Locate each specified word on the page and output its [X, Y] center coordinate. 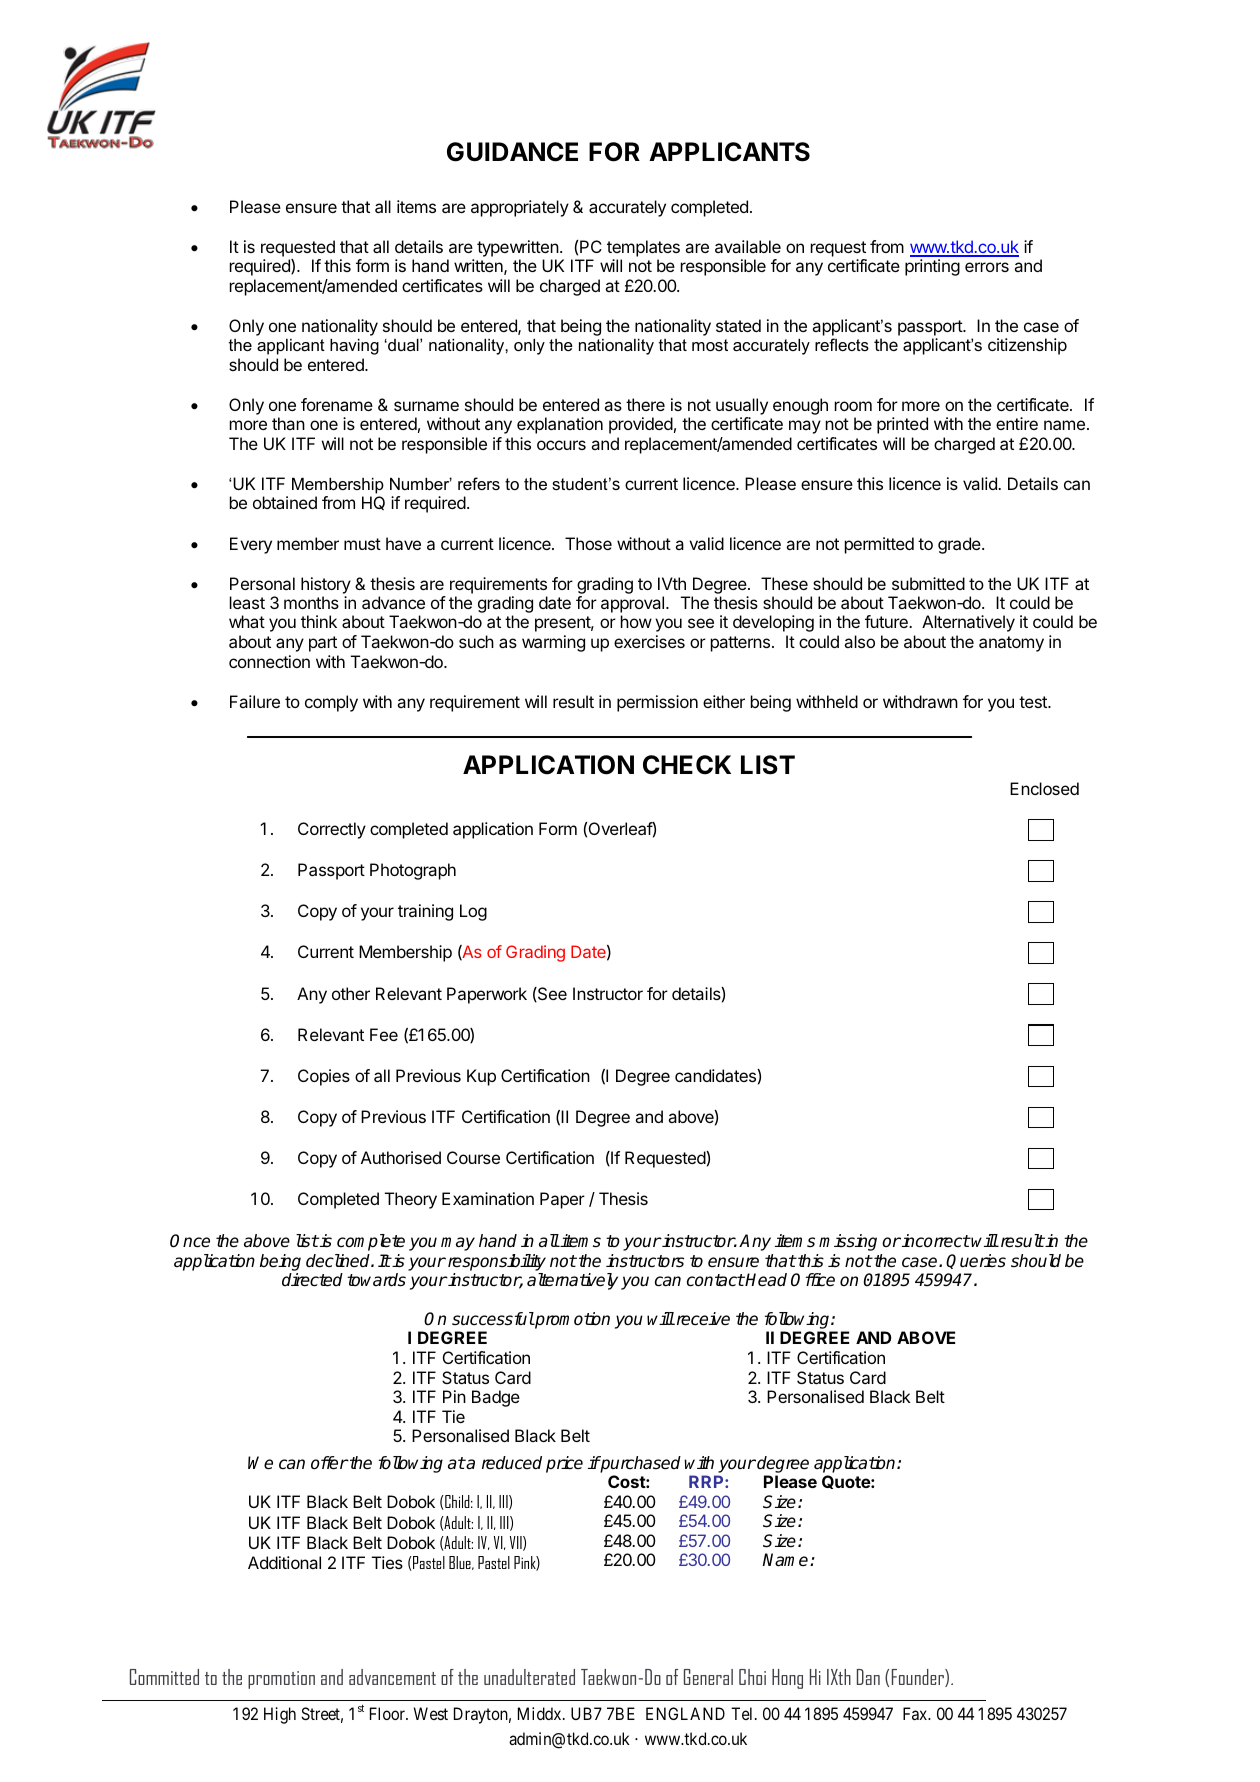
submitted [928, 583]
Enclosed [1044, 788]
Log [473, 912]
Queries [976, 1261]
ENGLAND [685, 1713]
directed [312, 1280]
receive [702, 1319]
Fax [916, 1713]
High [280, 1715]
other [351, 993]
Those [588, 543]
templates [643, 248]
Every [251, 545]
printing [932, 267]
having [354, 347]
